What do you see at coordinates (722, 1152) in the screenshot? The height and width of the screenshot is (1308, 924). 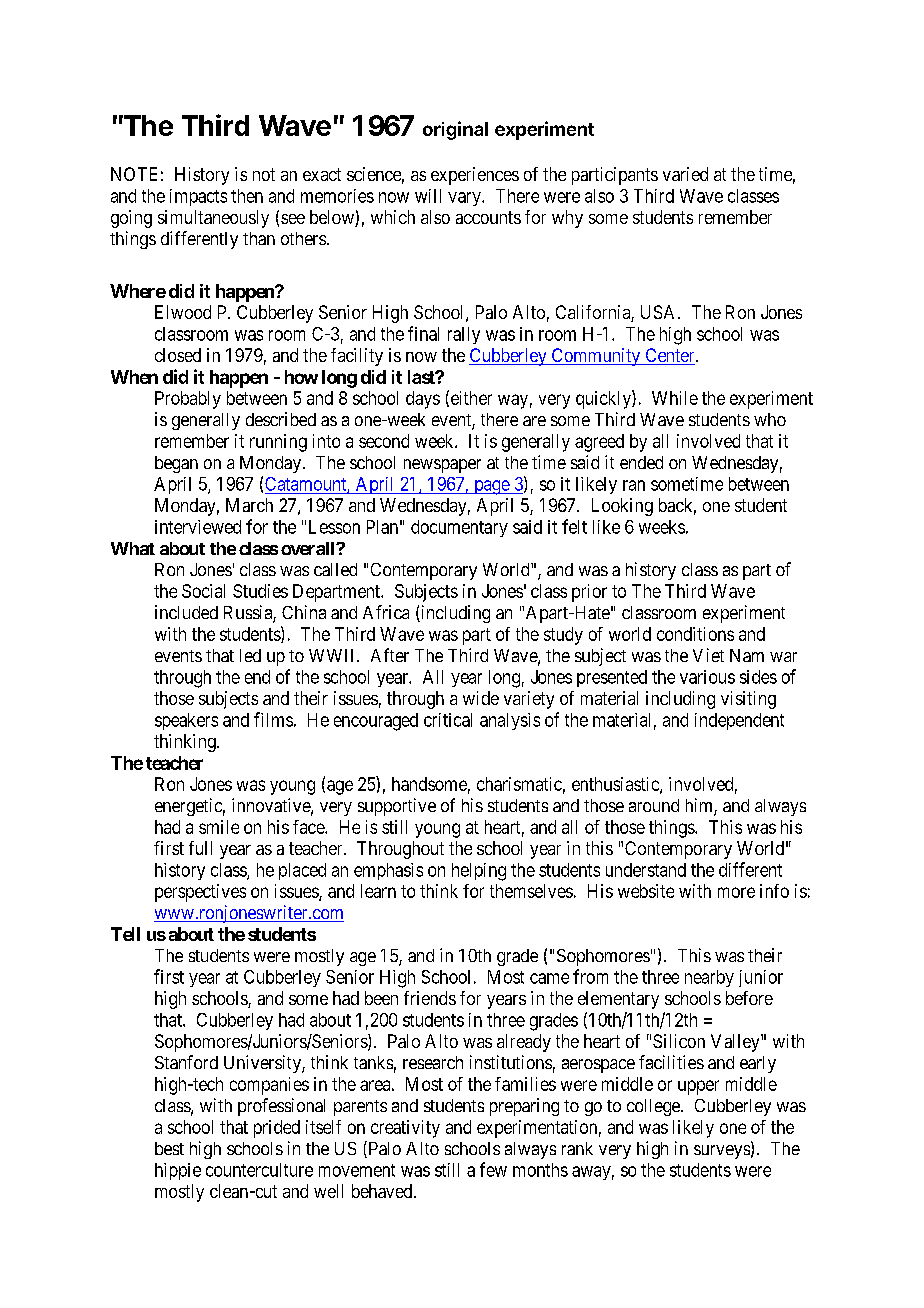 I see `surveys` at bounding box center [722, 1152].
